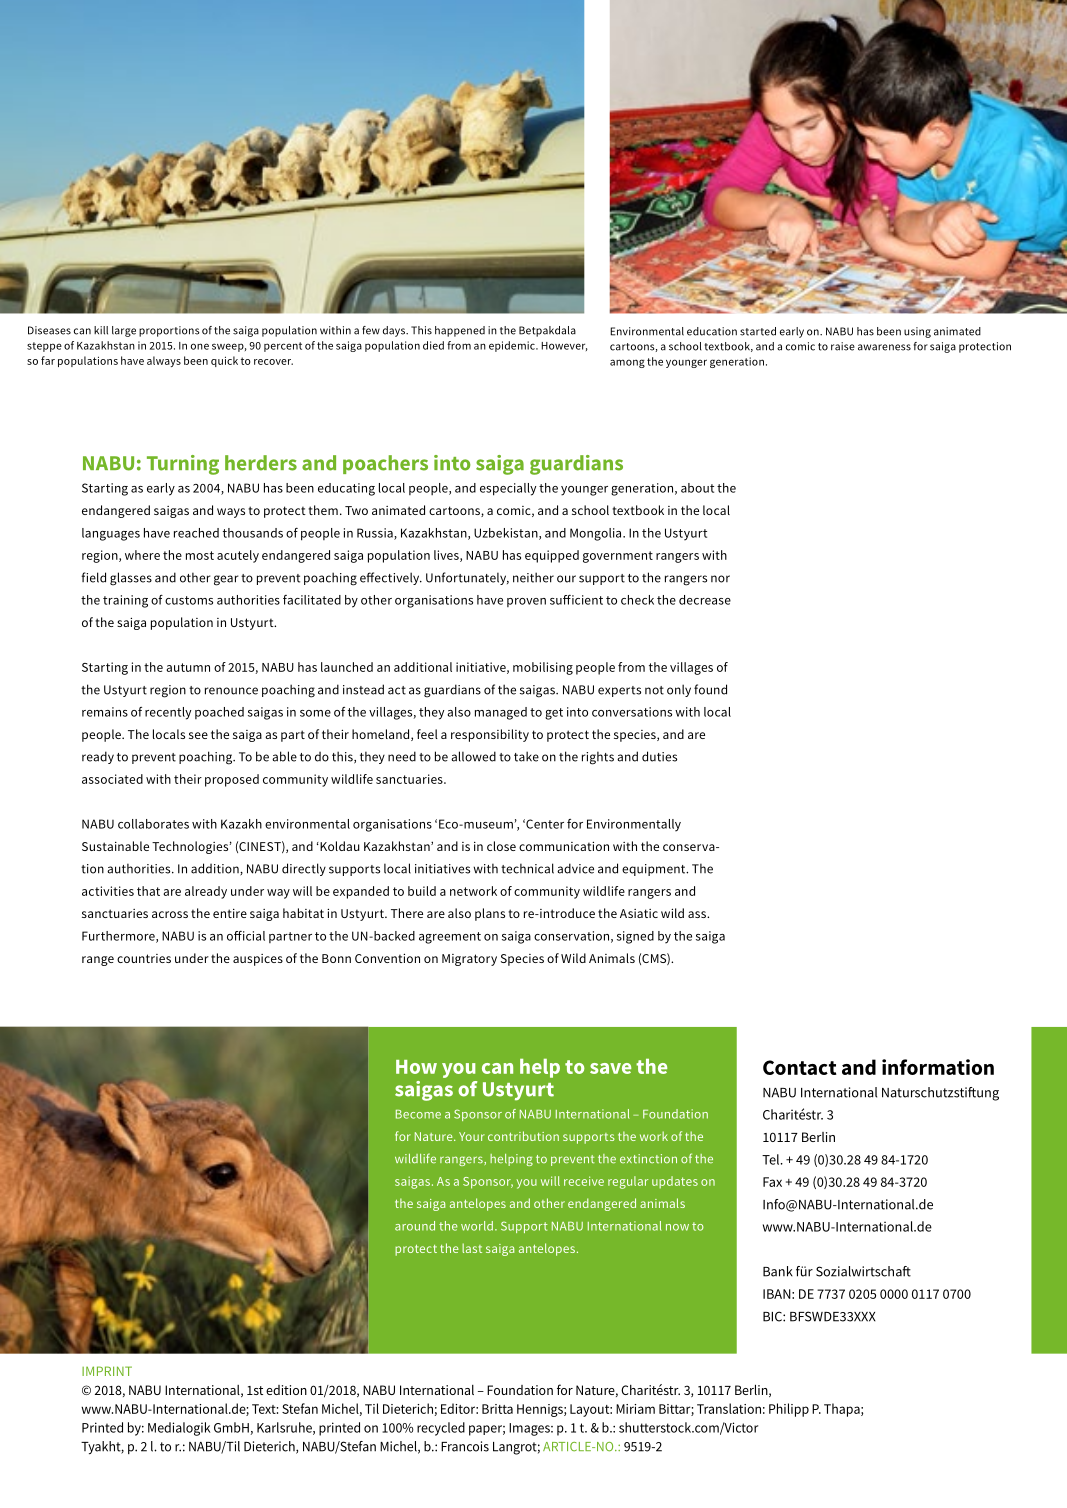 The image size is (1067, 1508). Describe the element at coordinates (497, 1409) in the screenshot. I see `Britta` at that location.
